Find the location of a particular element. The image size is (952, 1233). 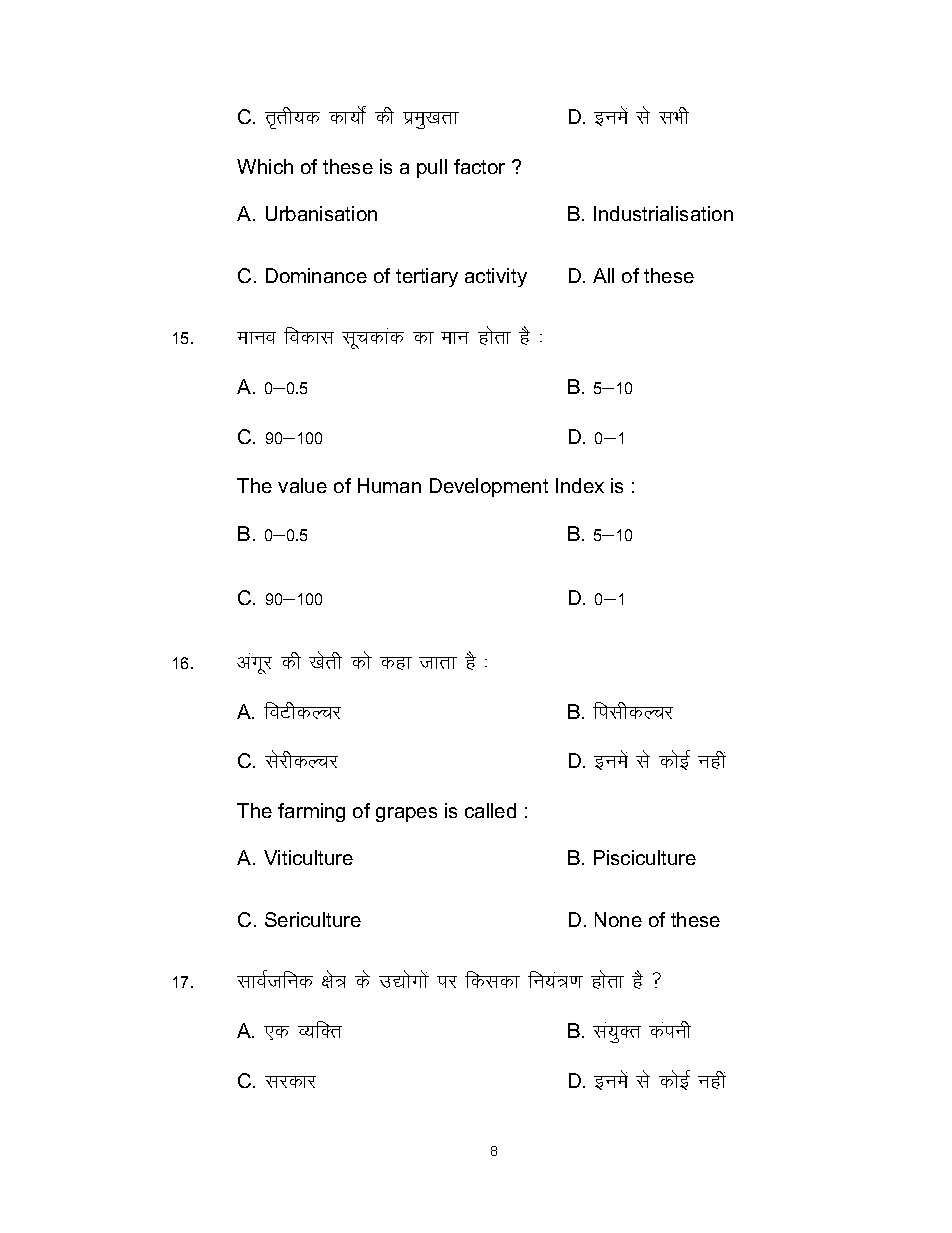

Dominance is located at coordinates (316, 275).
